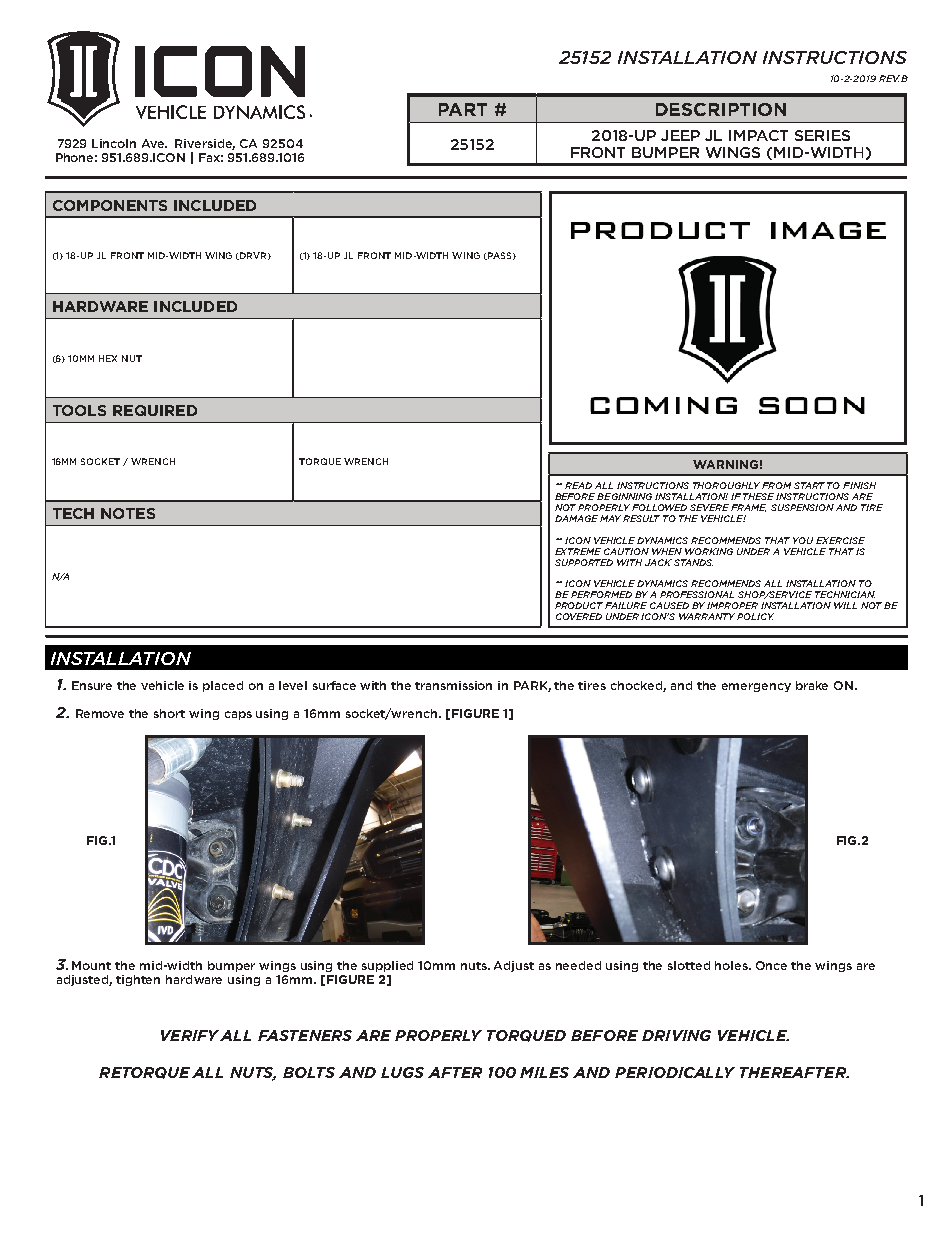 The image size is (952, 1233). What do you see at coordinates (128, 513) in the screenshot?
I see `NOTES` at bounding box center [128, 513].
